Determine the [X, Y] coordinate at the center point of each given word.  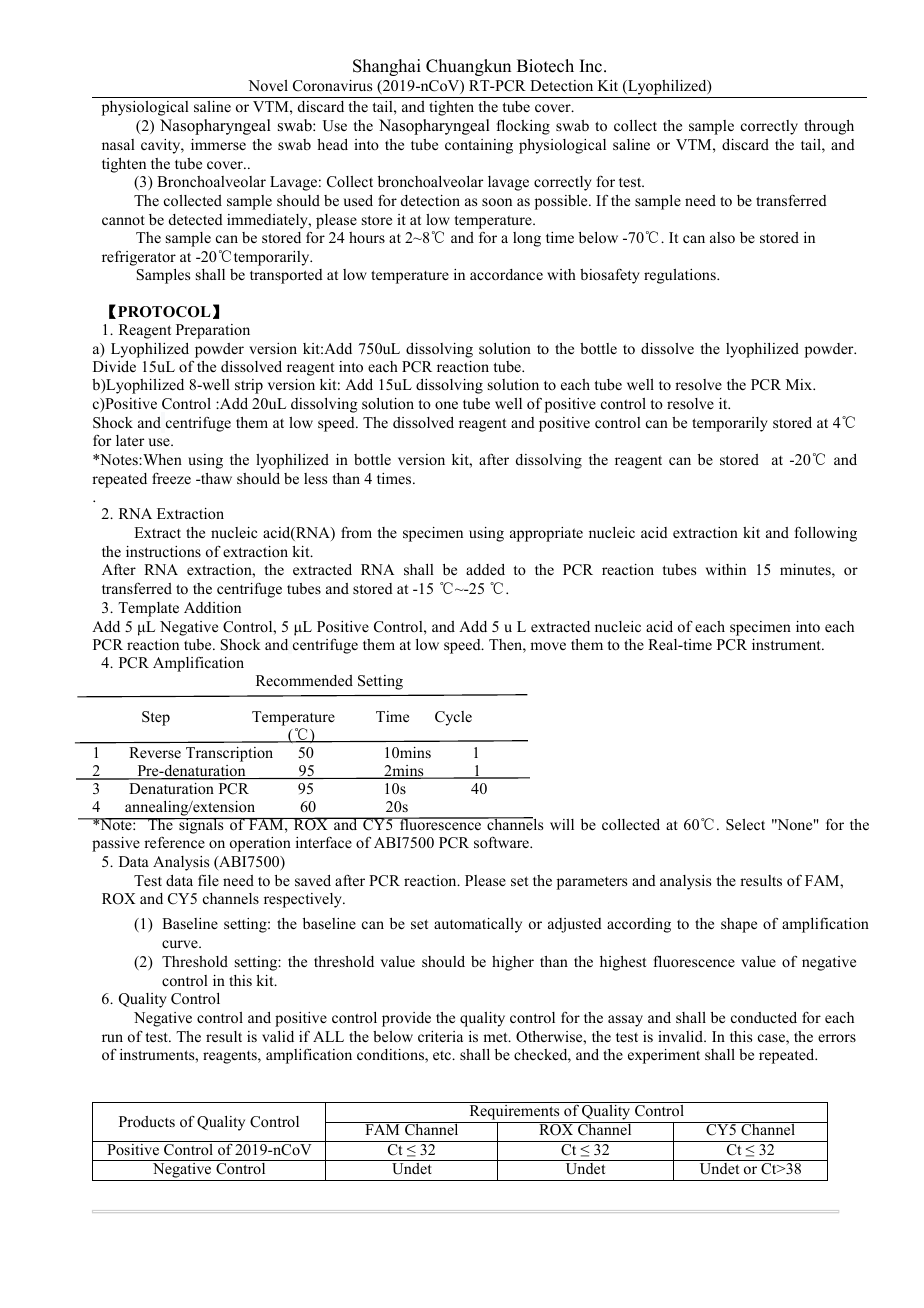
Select [745, 825]
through [829, 127]
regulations [681, 276]
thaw [215, 478]
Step [156, 718]
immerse [218, 144]
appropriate [546, 534]
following [826, 534]
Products [147, 1121]
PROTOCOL [164, 312]
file [208, 880]
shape [739, 925]
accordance [506, 274]
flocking [523, 127]
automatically [478, 925]
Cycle [453, 718]
